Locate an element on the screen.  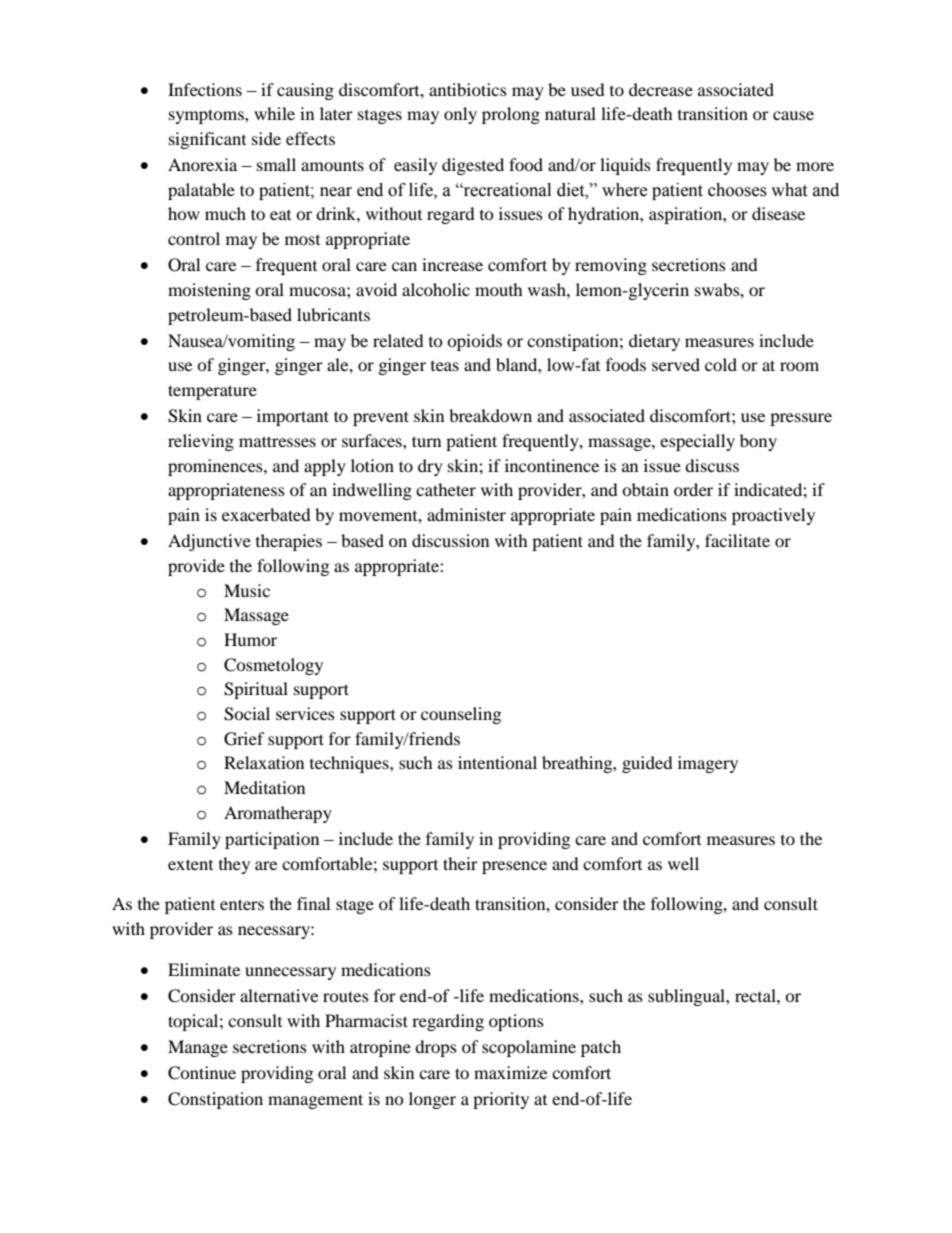
Continue is located at coordinates (202, 1073).
